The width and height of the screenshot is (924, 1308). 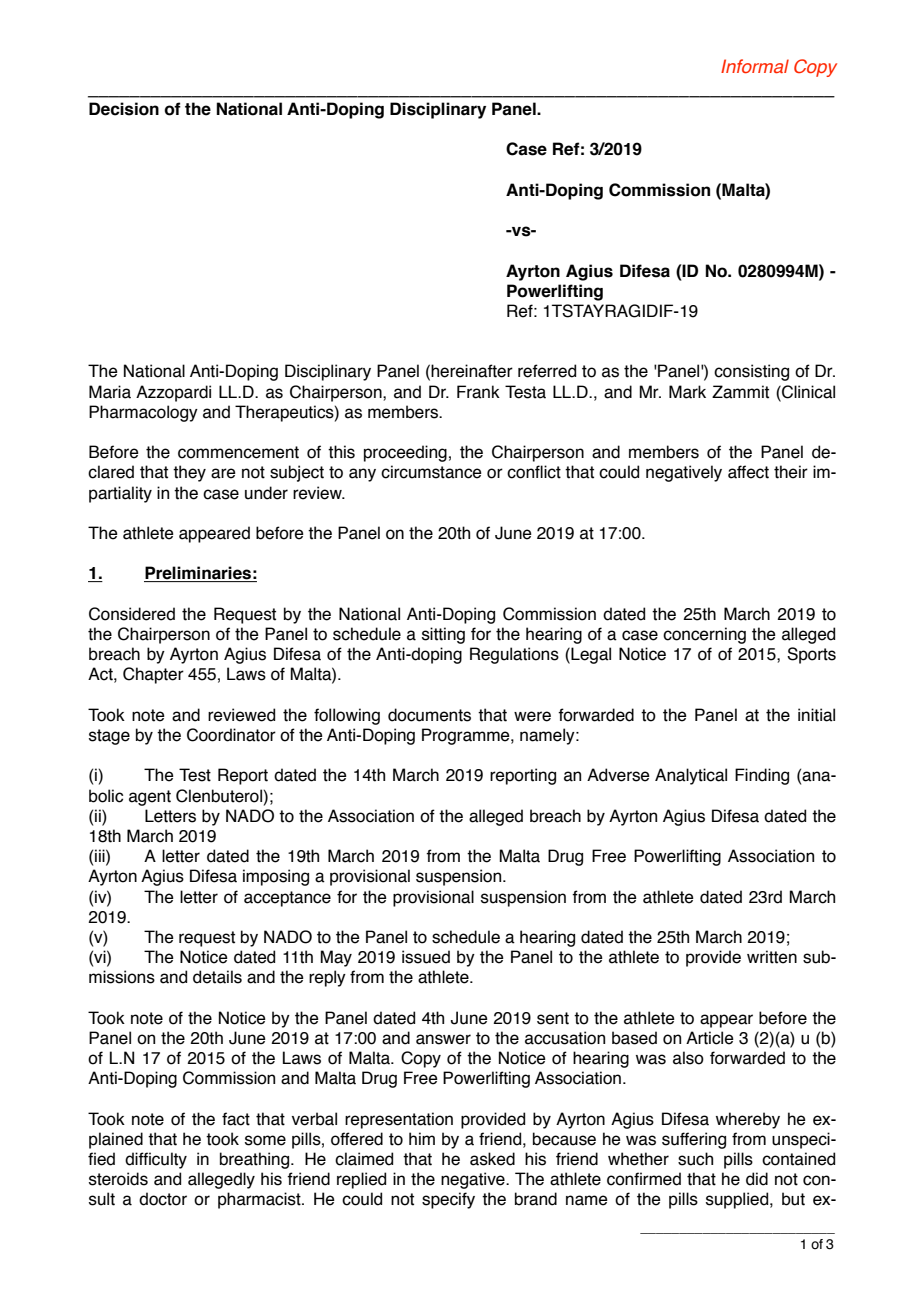 What do you see at coordinates (748, 472) in the screenshot?
I see `affect` at bounding box center [748, 472].
